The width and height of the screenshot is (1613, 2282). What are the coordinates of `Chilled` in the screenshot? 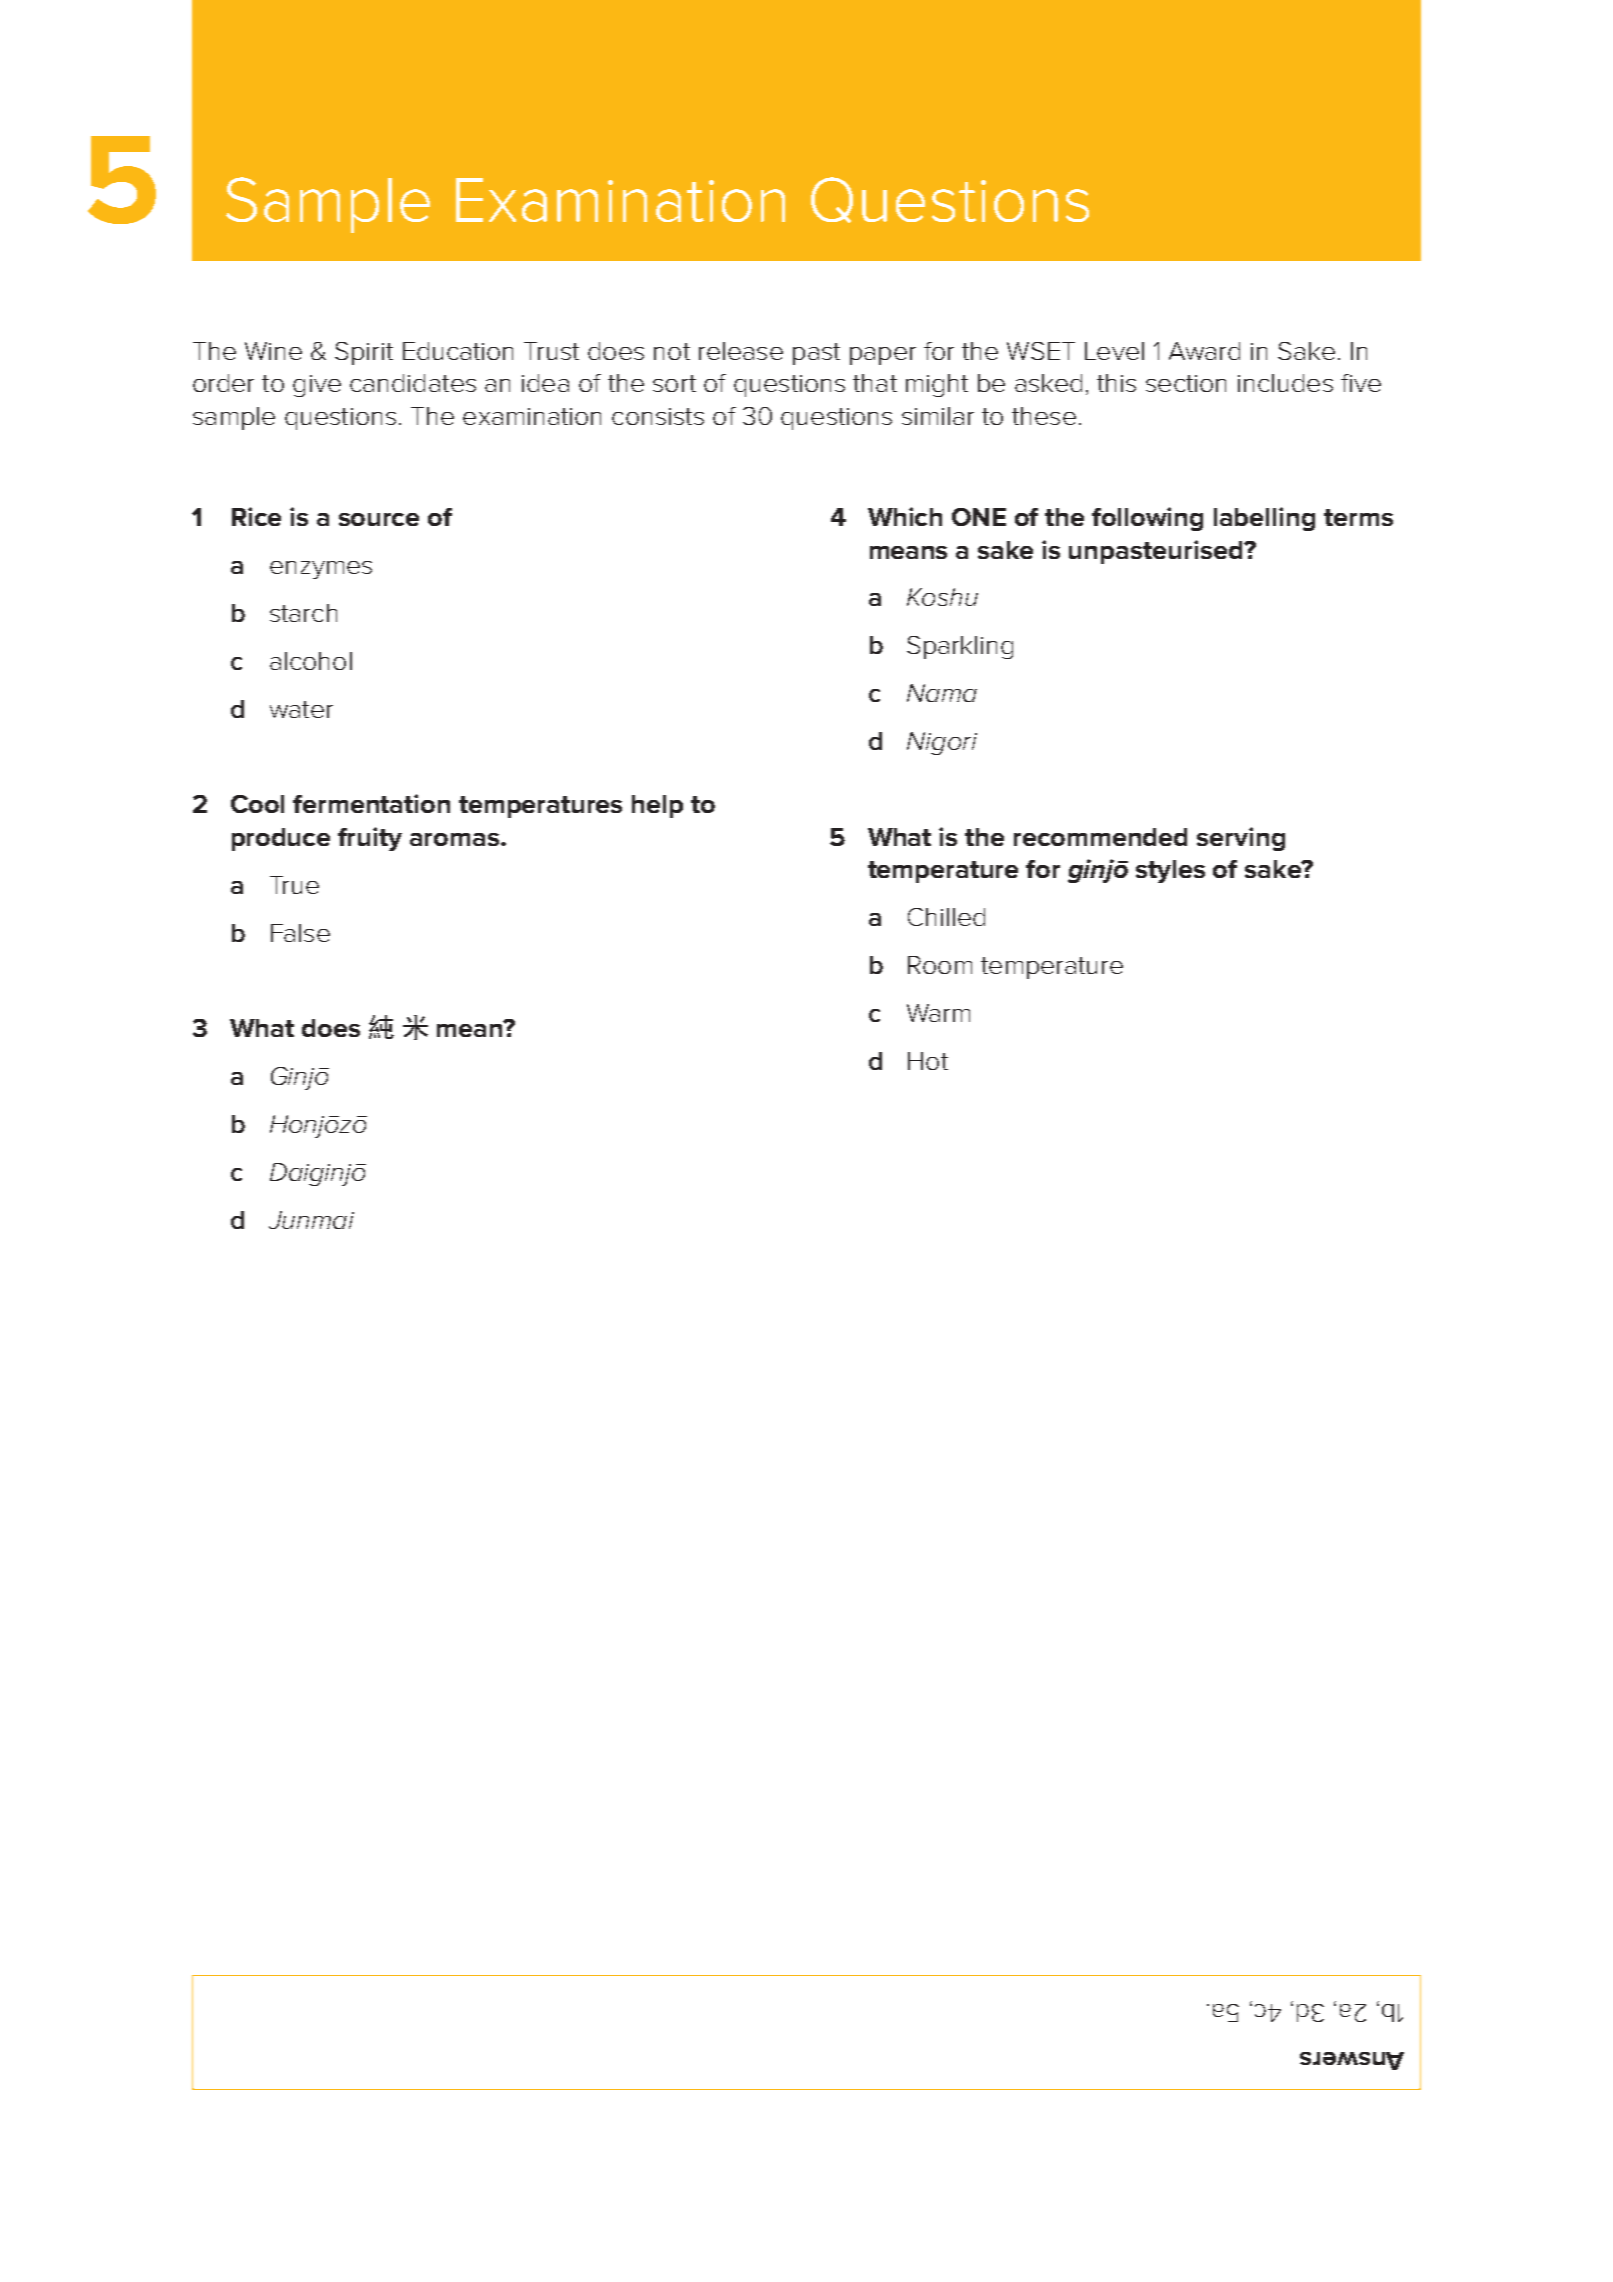 It's located at (946, 917).
